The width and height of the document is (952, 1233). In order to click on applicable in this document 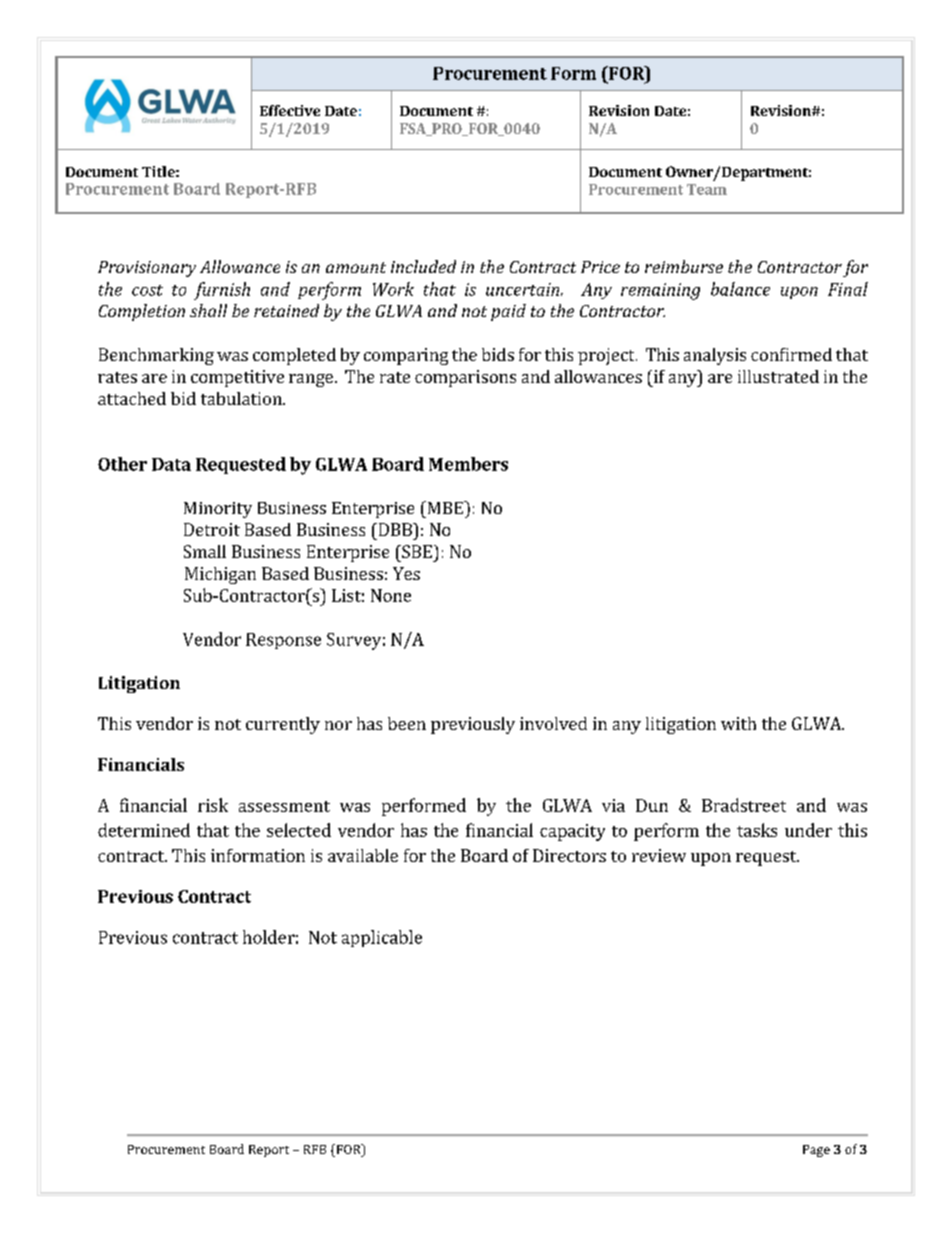, I will do `click(382, 938)`.
